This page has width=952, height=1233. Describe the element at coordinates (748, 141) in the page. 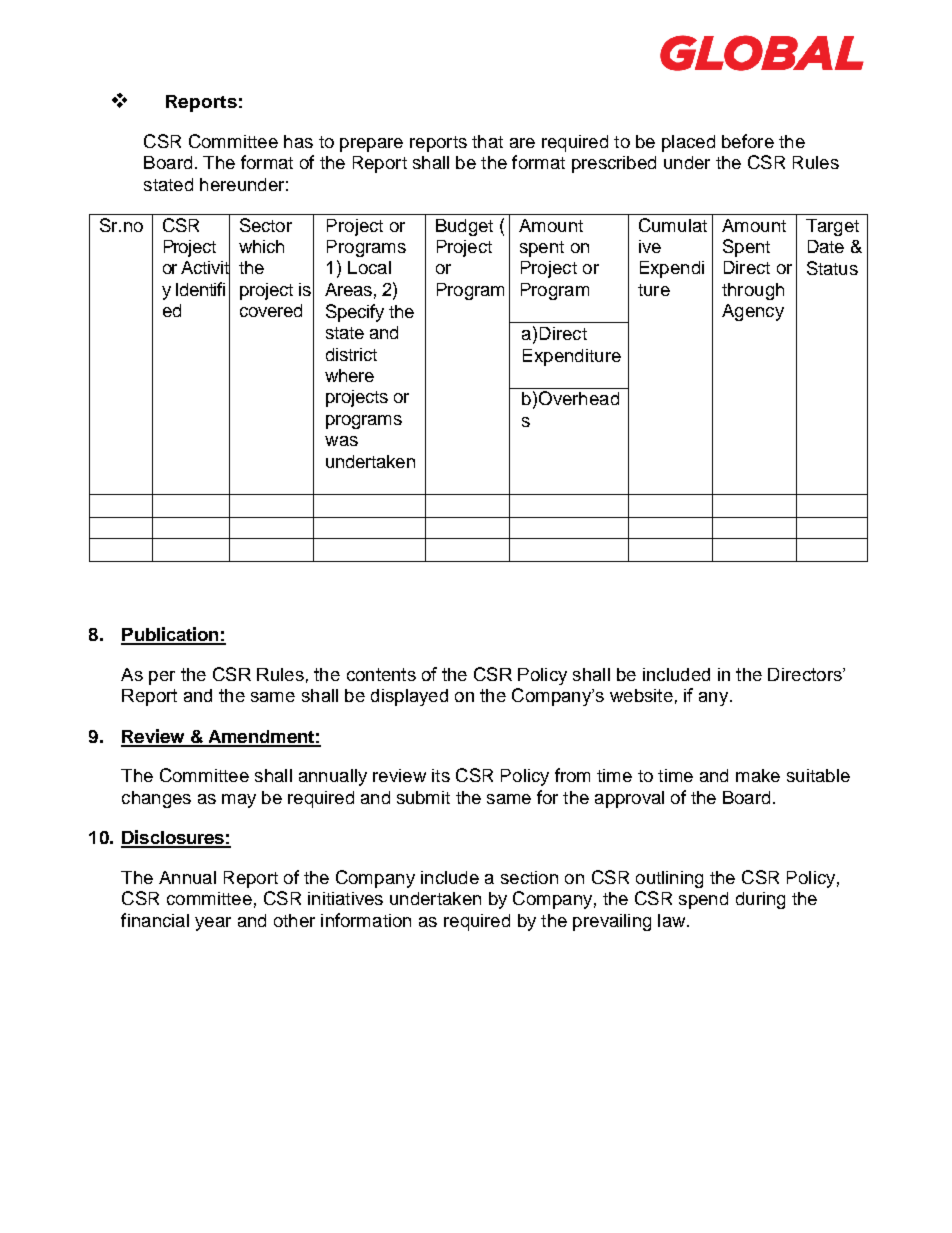

I see `before` at that location.
